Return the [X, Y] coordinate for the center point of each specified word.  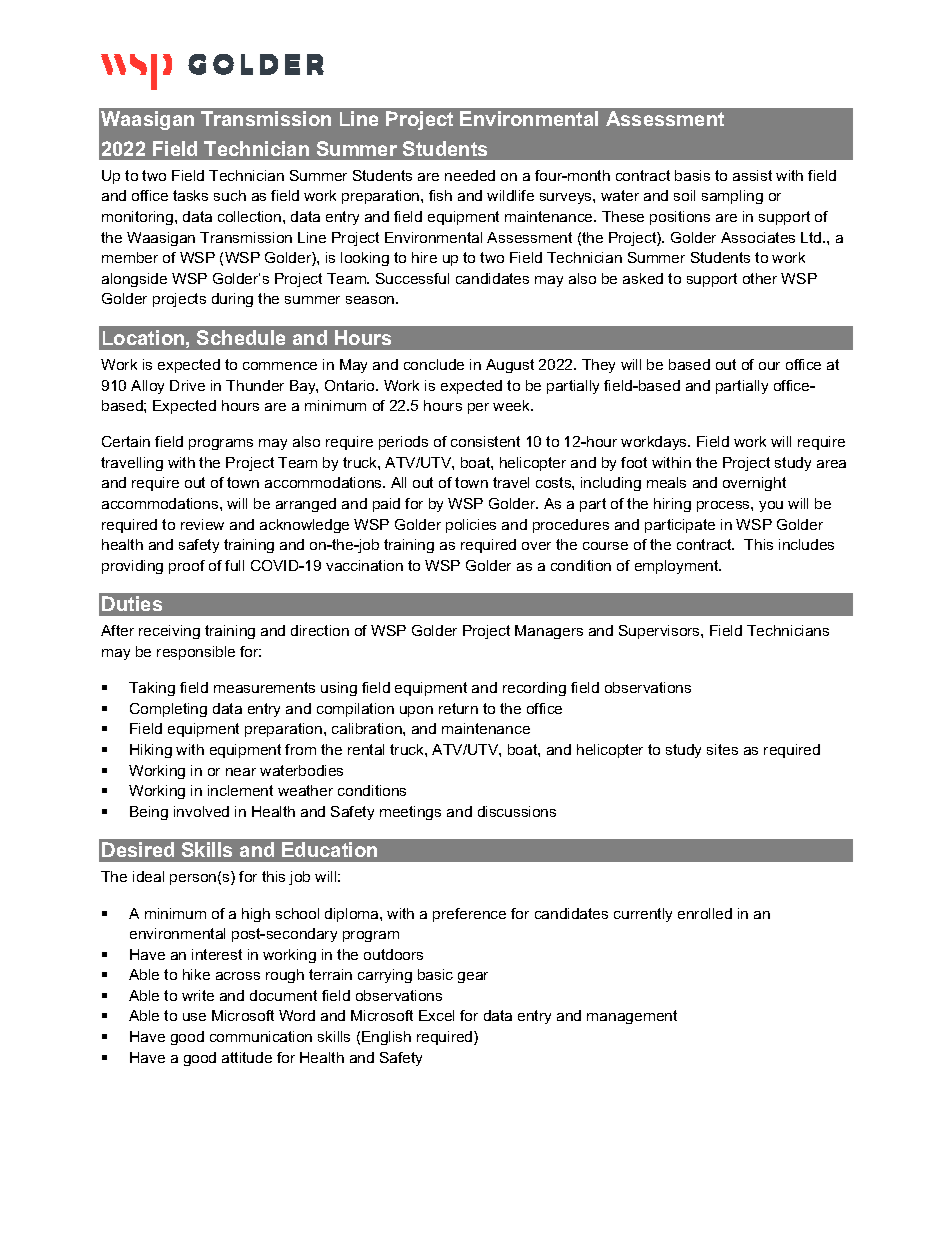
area [831, 464]
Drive [187, 385]
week [513, 405]
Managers [549, 632]
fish [440, 195]
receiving [169, 632]
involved [201, 811]
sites [722, 749]
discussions [517, 811]
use [194, 1017]
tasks [190, 195]
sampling [732, 197]
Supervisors [660, 632]
